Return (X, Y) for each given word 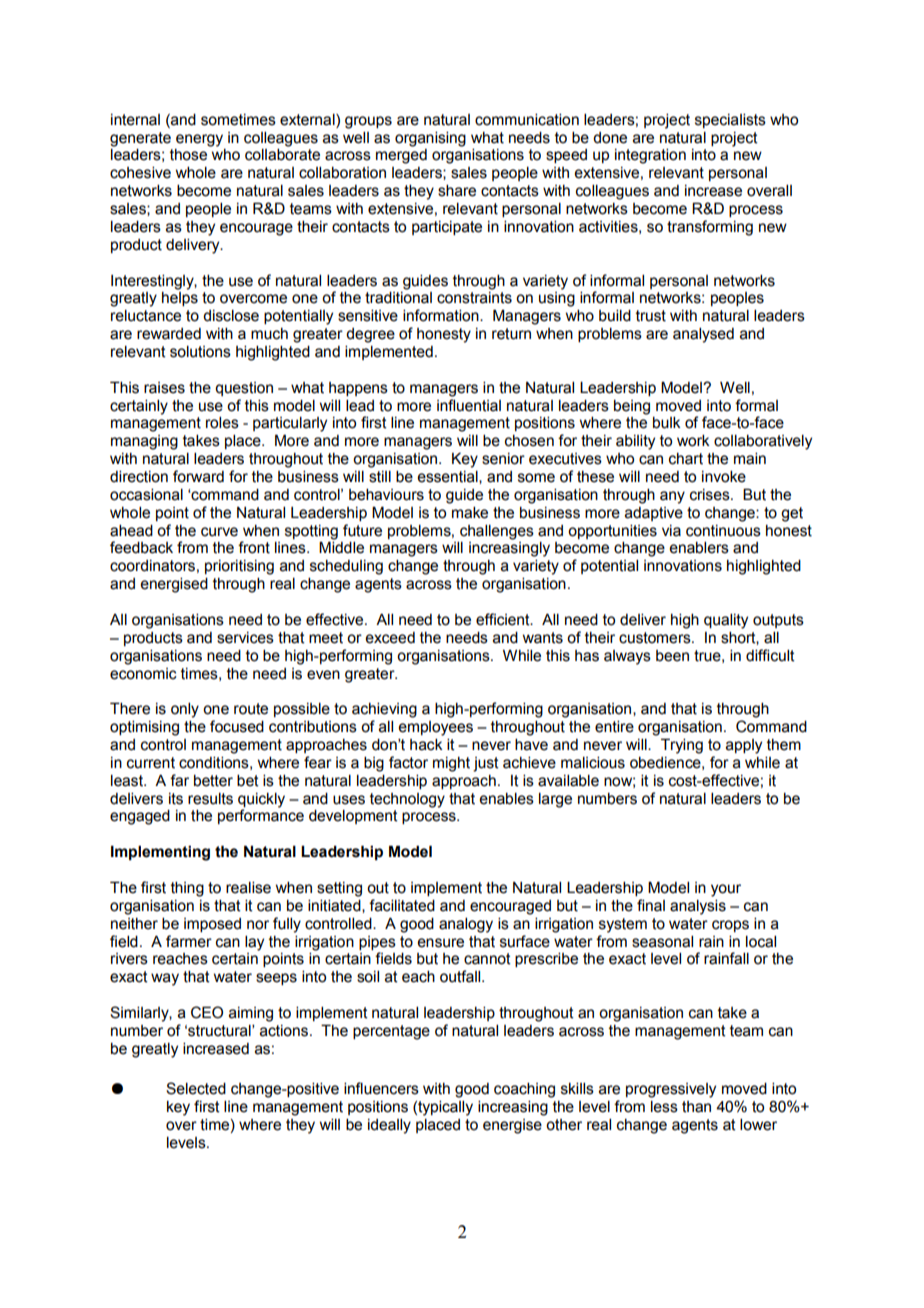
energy (199, 140)
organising (430, 139)
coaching (524, 1090)
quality (726, 621)
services (245, 638)
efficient (504, 619)
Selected (196, 1088)
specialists (730, 121)
